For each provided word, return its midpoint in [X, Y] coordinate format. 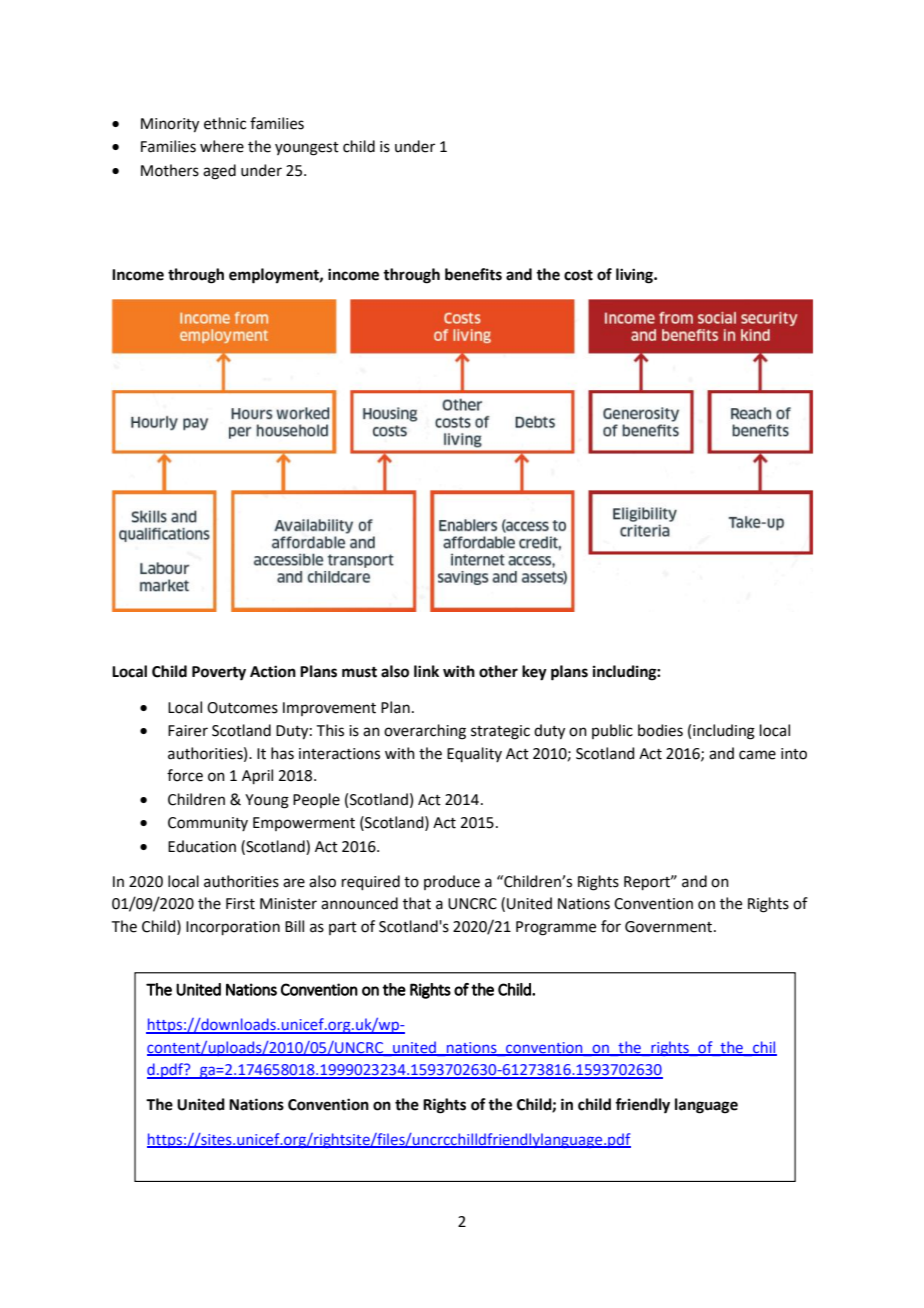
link [426, 671]
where [222, 146]
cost [578, 275]
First [240, 904]
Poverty [219, 673]
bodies [660, 730]
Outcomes [242, 708]
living [635, 276]
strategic [500, 732]
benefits [473, 274]
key [534, 673]
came [757, 755]
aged [219, 172]
